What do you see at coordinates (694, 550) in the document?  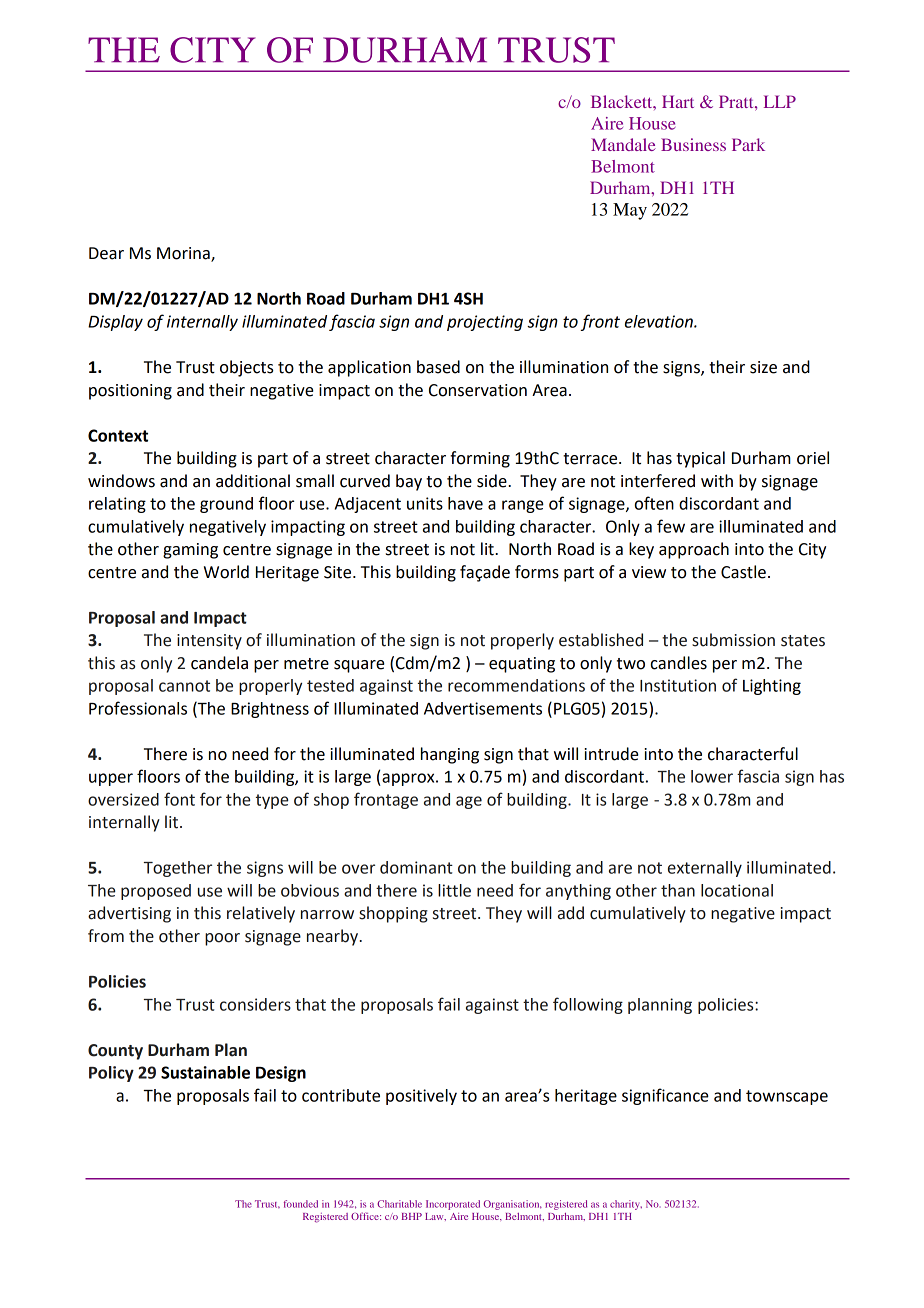 I see `approach` at bounding box center [694, 550].
